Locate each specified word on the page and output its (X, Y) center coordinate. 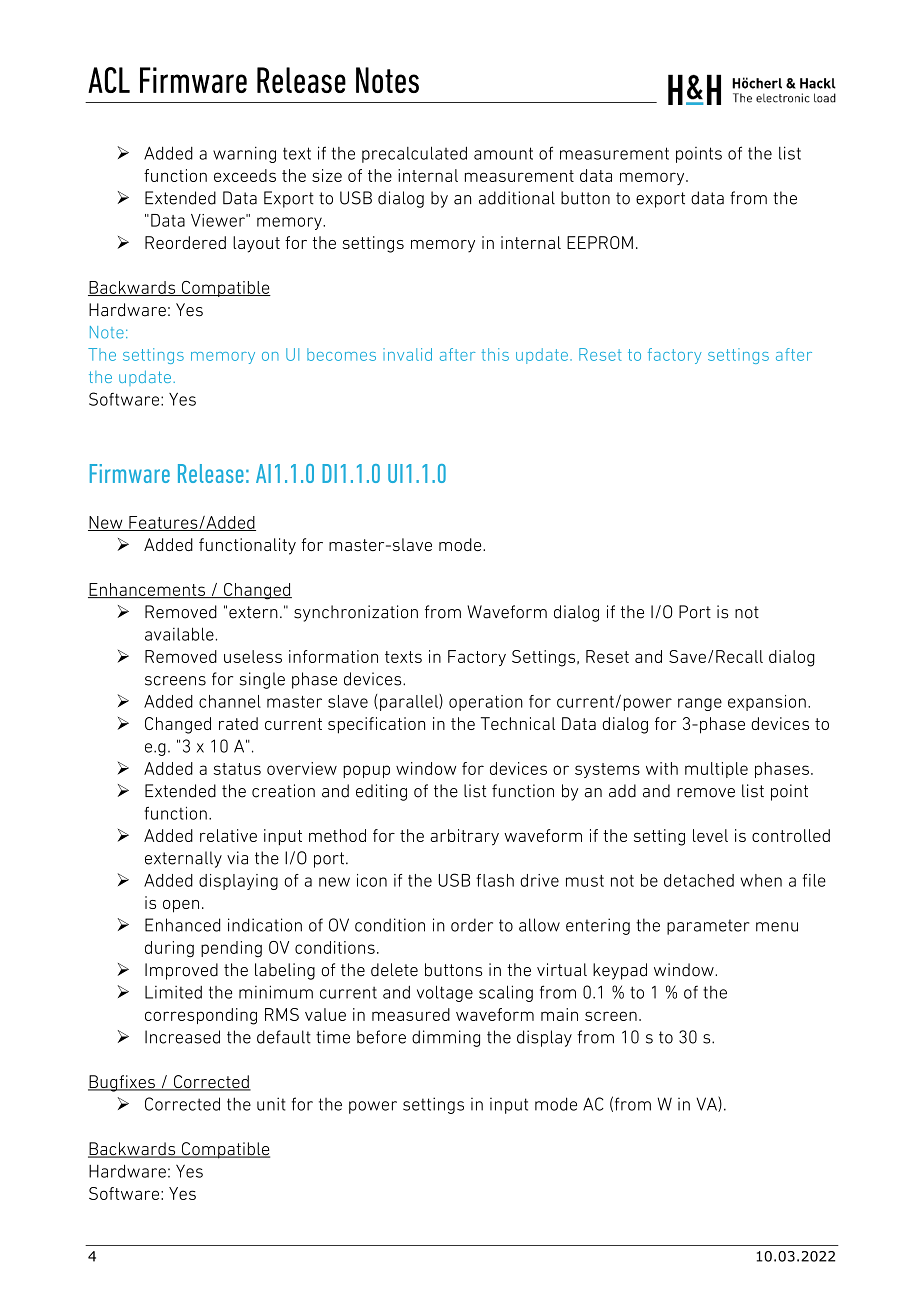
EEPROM (600, 242)
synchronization (356, 613)
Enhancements (147, 590)
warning (244, 154)
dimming (446, 1038)
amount (503, 153)
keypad (620, 971)
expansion (767, 703)
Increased (182, 1037)
